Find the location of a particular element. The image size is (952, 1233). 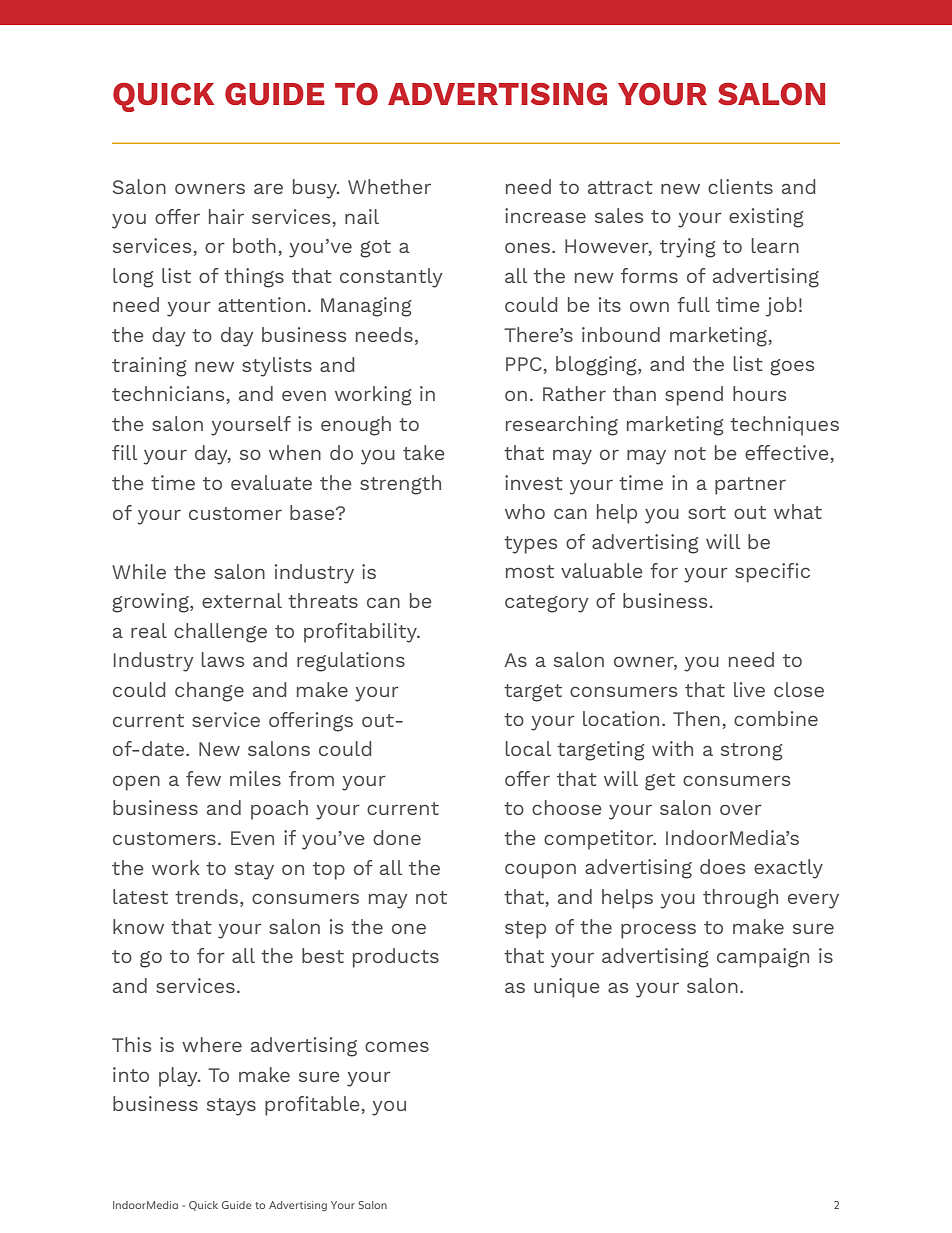

take is located at coordinates (424, 452).
